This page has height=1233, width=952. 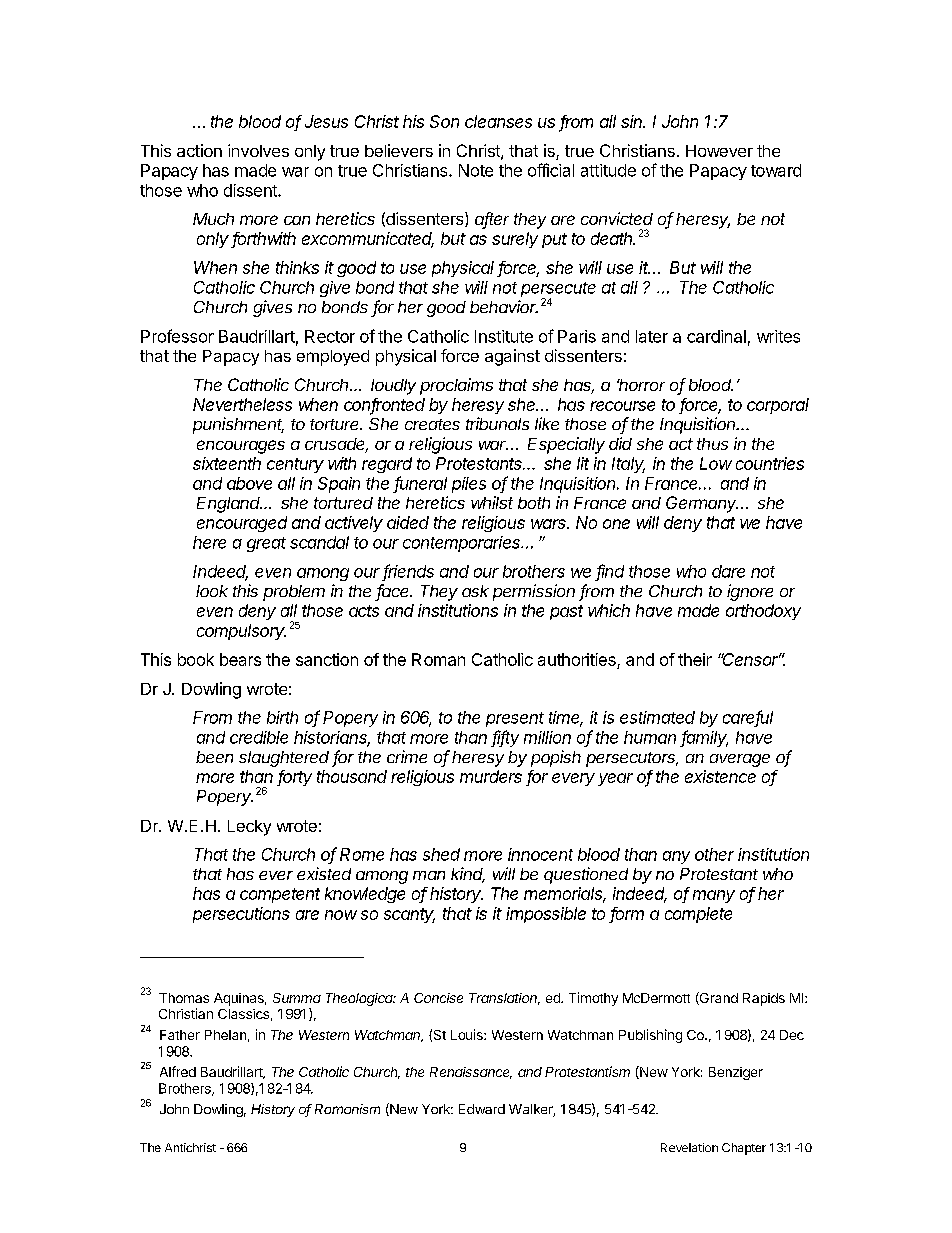 I want to click on forty, so click(x=294, y=778).
